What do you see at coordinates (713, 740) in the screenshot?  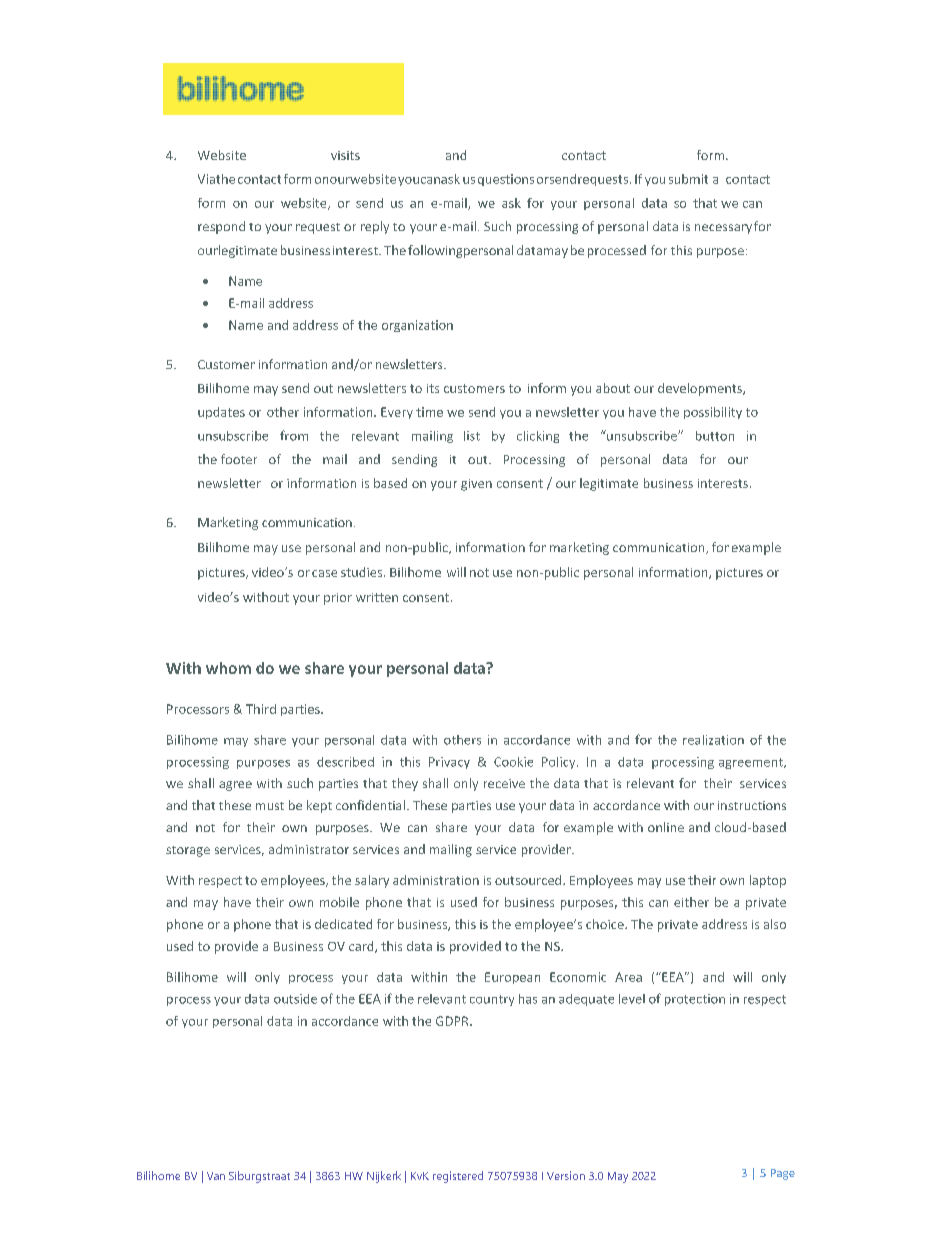 I see `realization` at bounding box center [713, 740].
